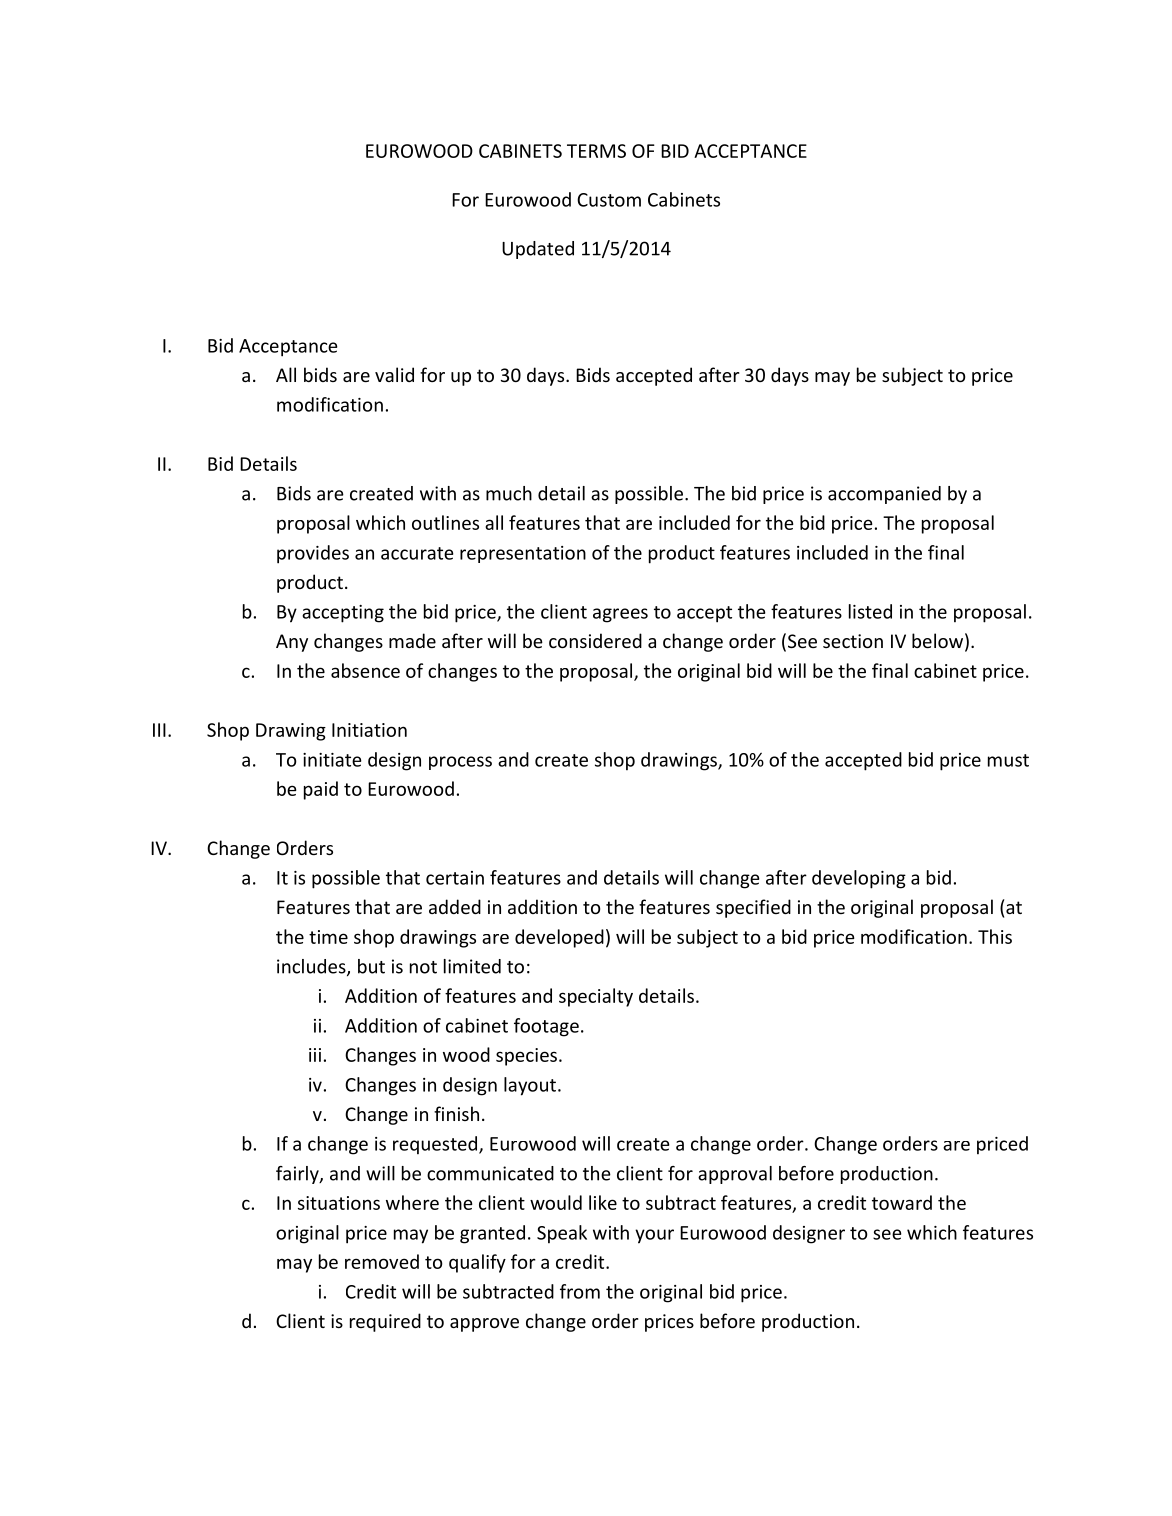 The height and width of the screenshot is (1516, 1172). What do you see at coordinates (654, 1236) in the screenshot?
I see `your` at bounding box center [654, 1236].
